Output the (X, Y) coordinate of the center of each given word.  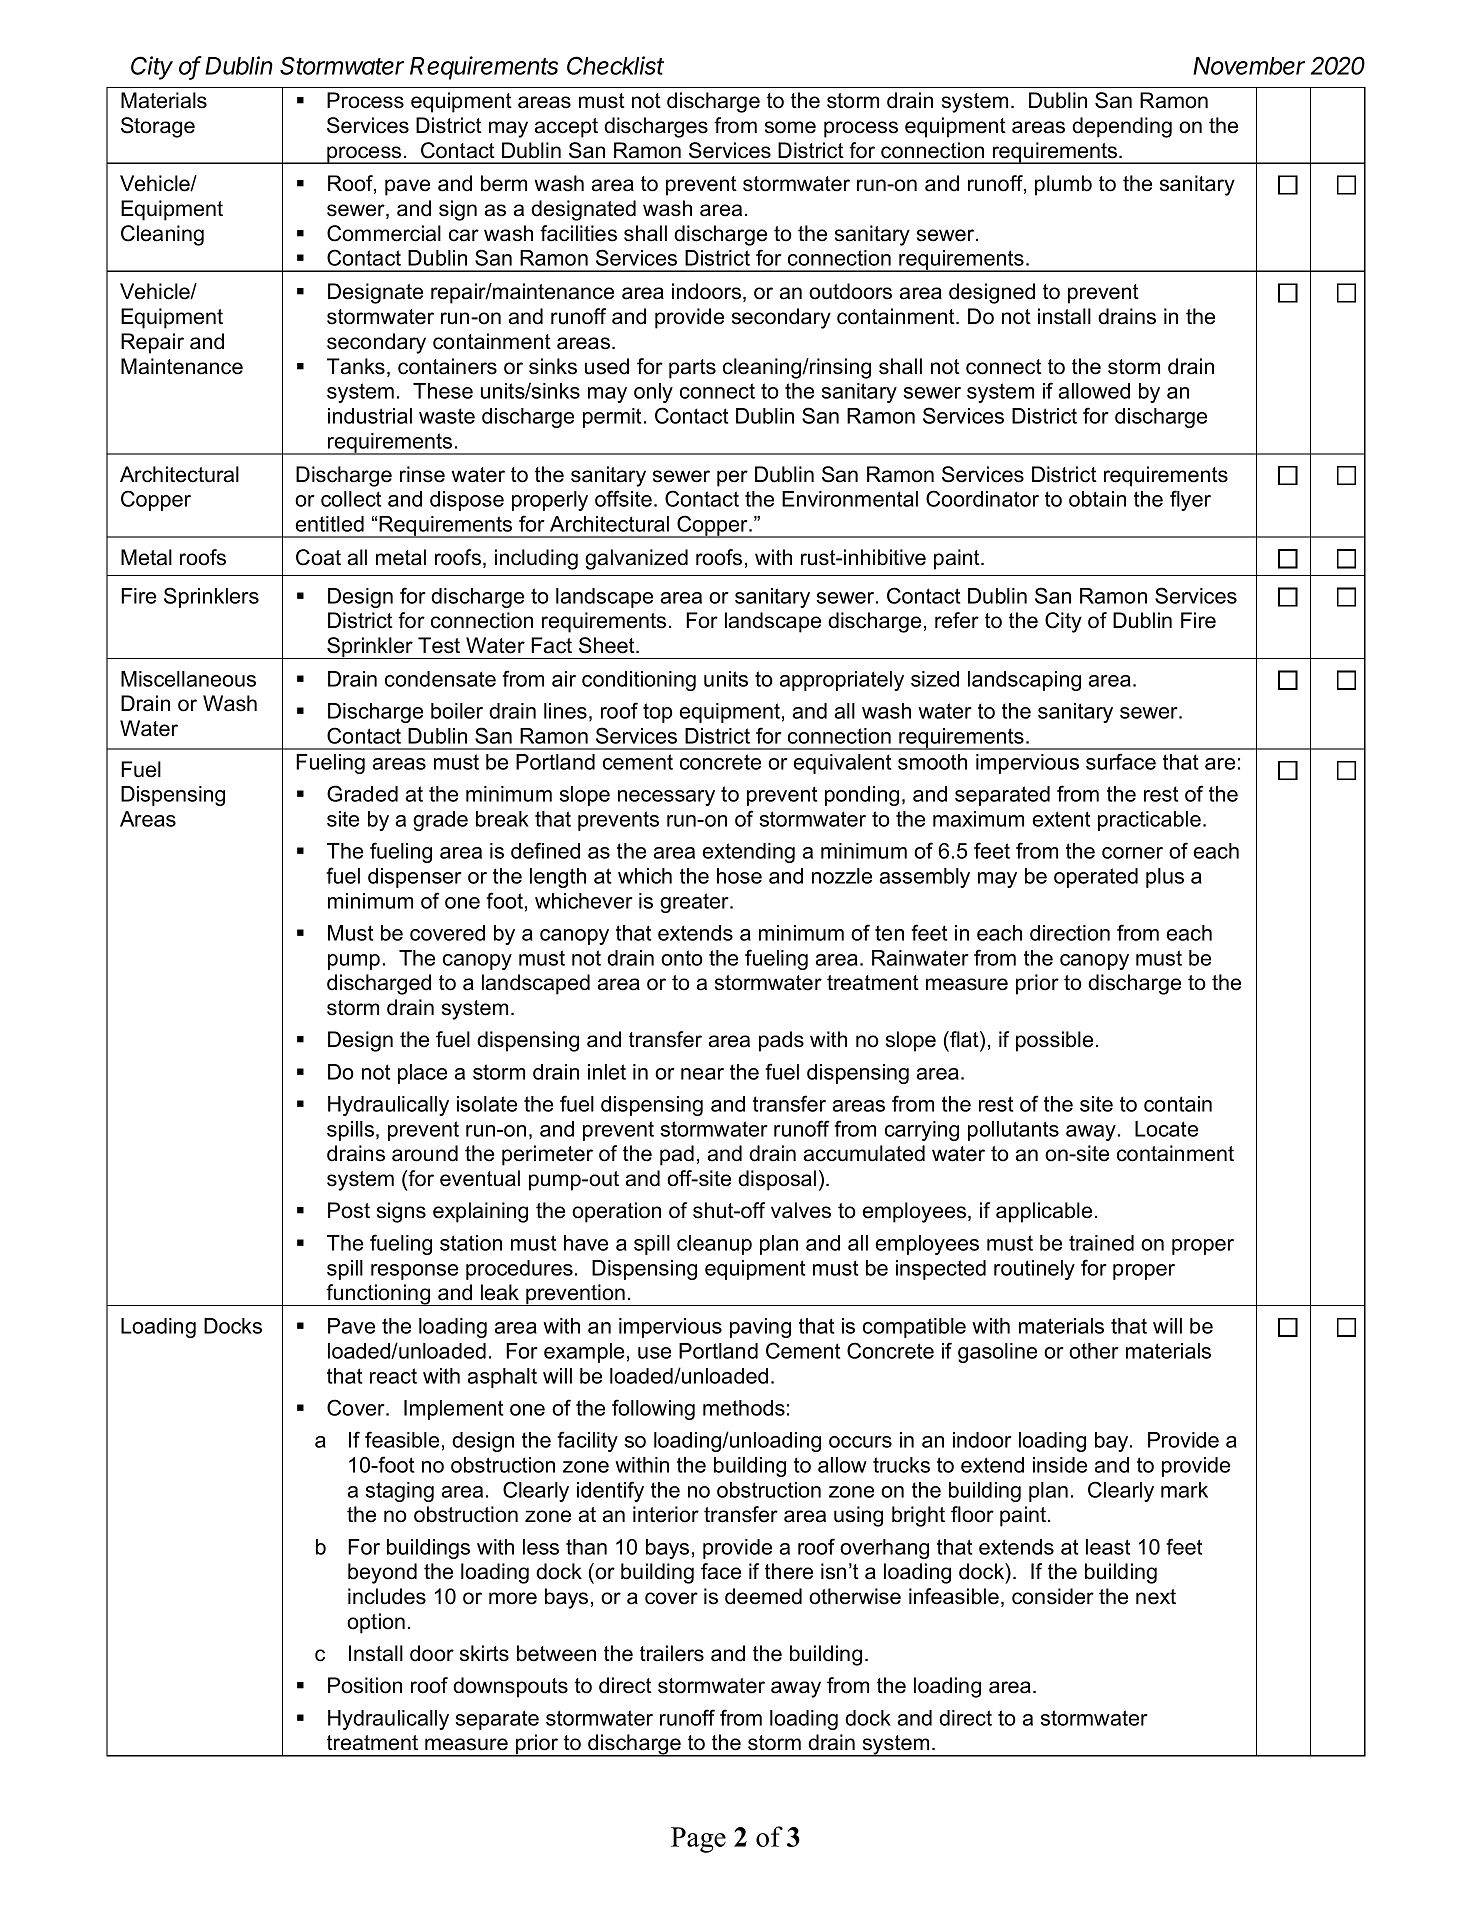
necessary (666, 798)
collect (351, 499)
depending (1122, 127)
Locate (1166, 1129)
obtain (1097, 499)
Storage (158, 127)
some (790, 127)
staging (399, 1492)
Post (349, 1210)
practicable (1149, 821)
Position (365, 1685)
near (702, 1074)
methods (744, 1408)
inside (1060, 1465)
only (653, 393)
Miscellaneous (188, 679)
